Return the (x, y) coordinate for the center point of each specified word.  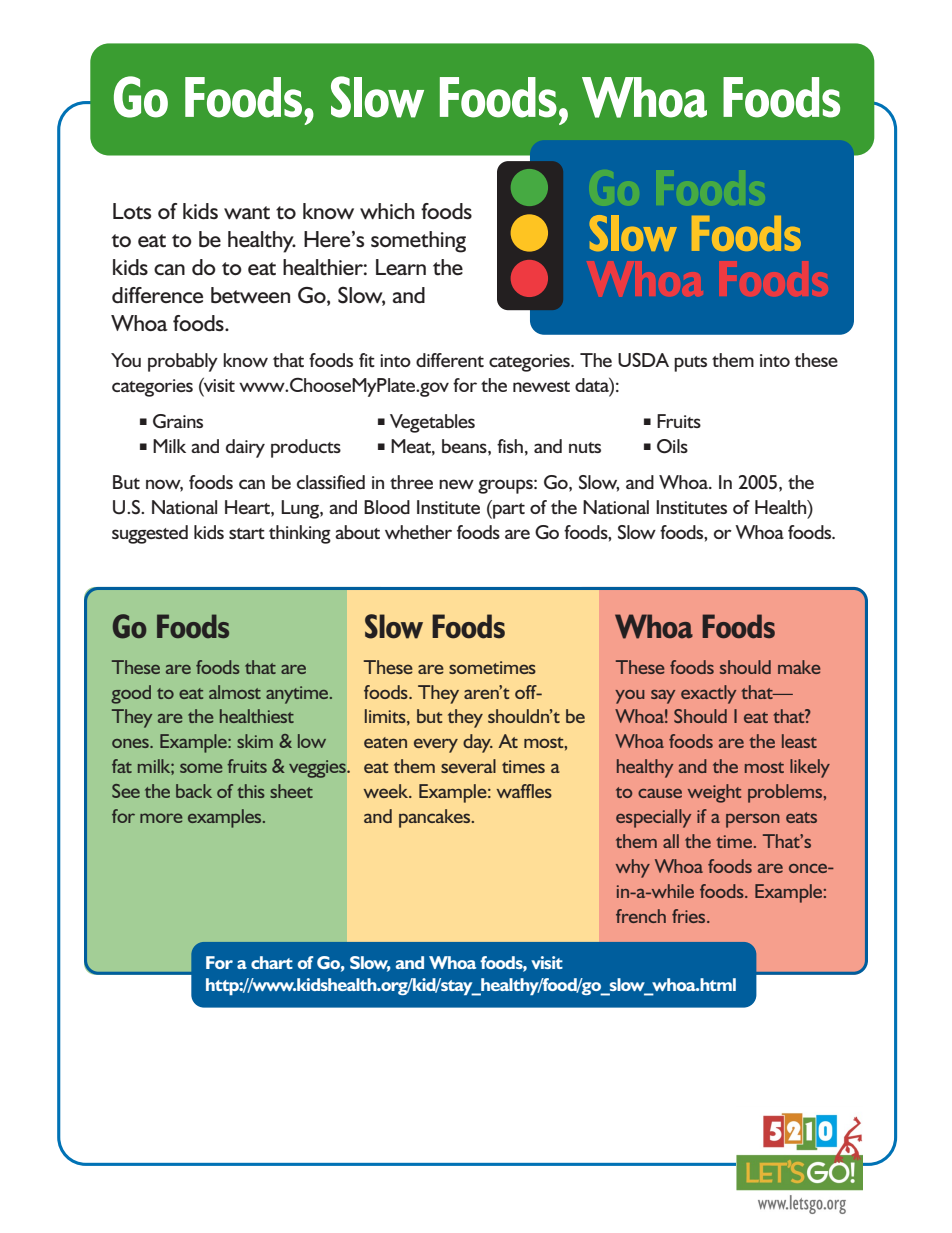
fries (690, 916)
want (247, 213)
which (387, 211)
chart (272, 962)
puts (690, 364)
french (641, 916)
